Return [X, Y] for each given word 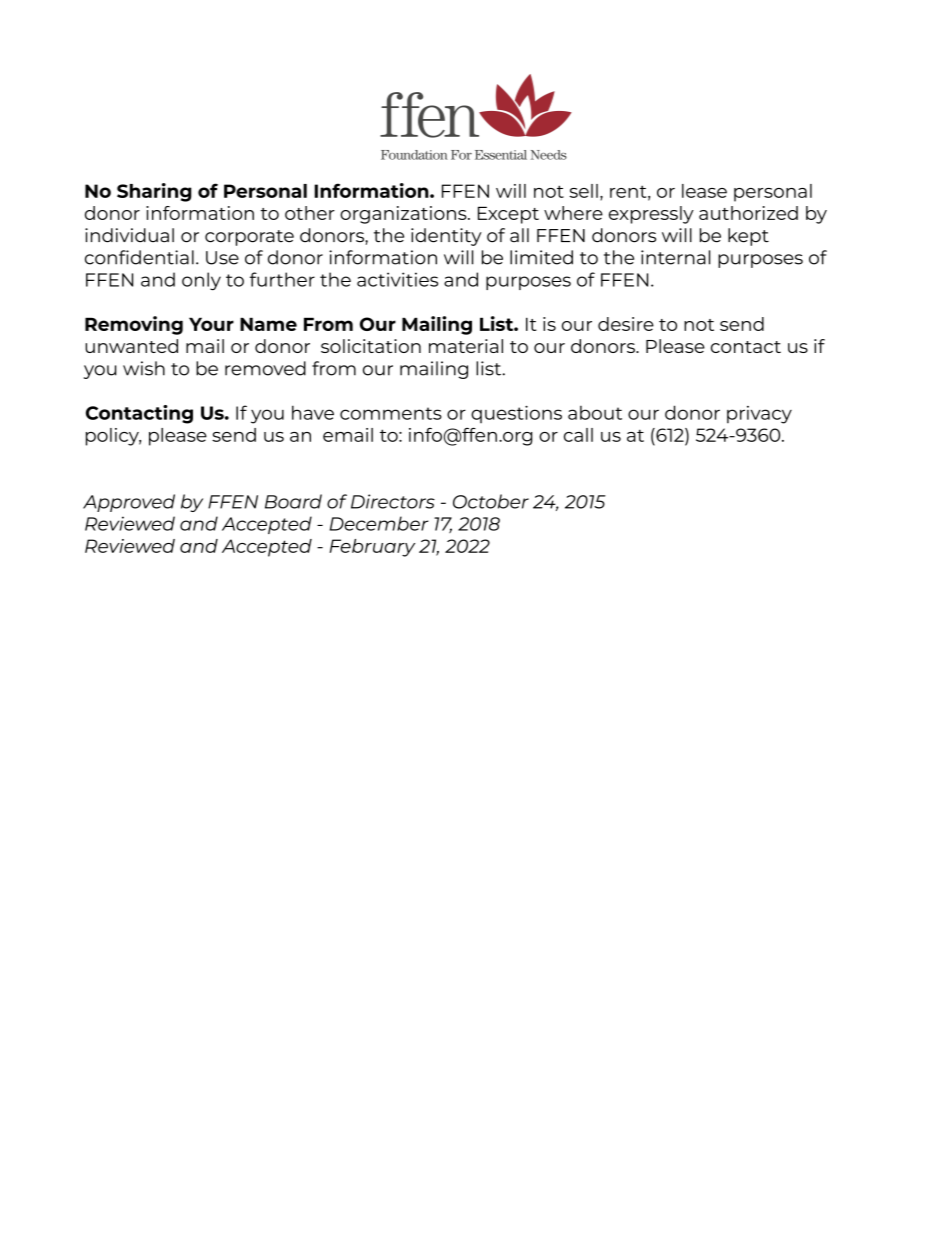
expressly [651, 215]
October [491, 501]
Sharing [154, 192]
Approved [129, 503]
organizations [404, 215]
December [379, 523]
